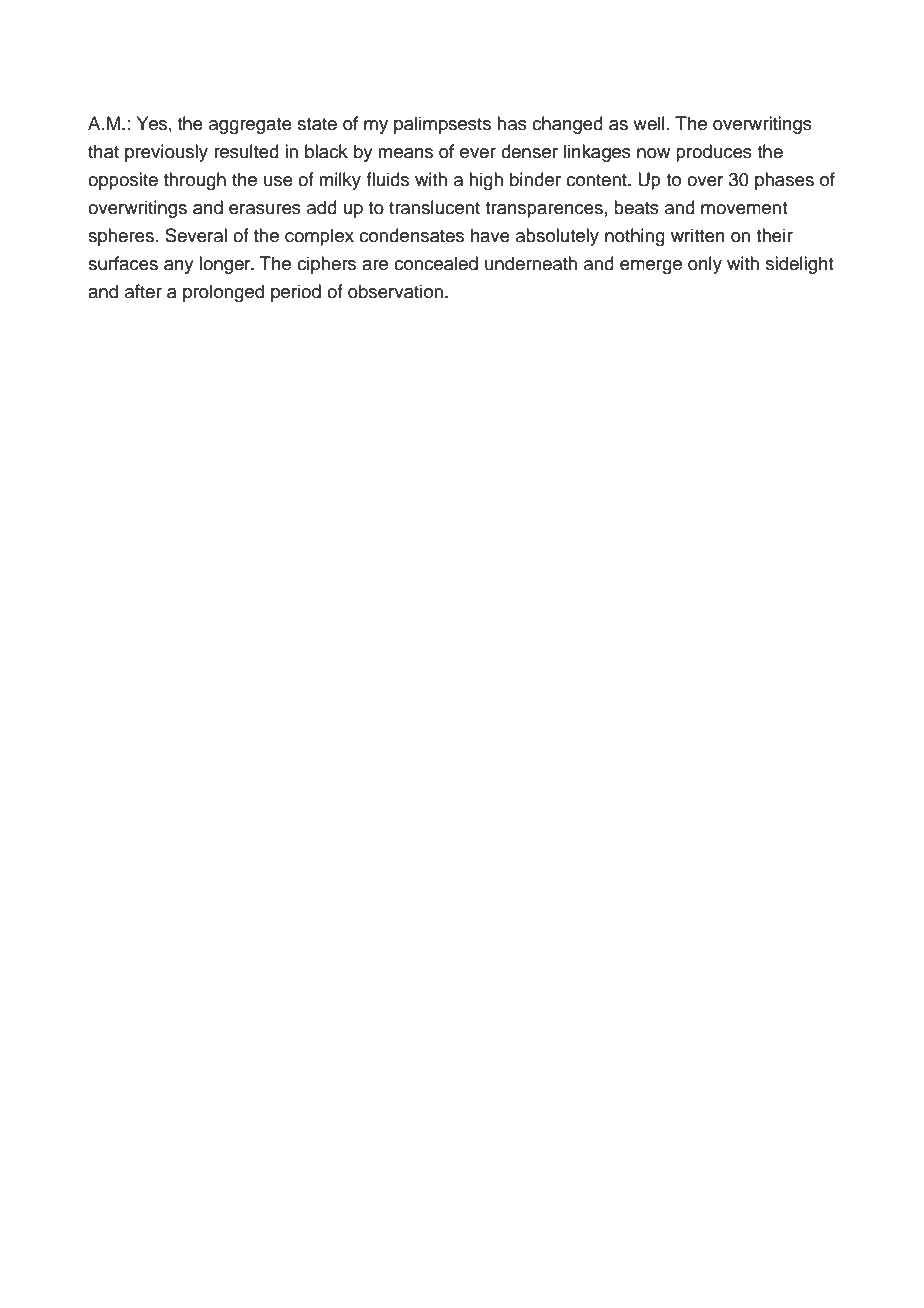  Describe the element at coordinates (143, 291) in the document. I see `after` at that location.
